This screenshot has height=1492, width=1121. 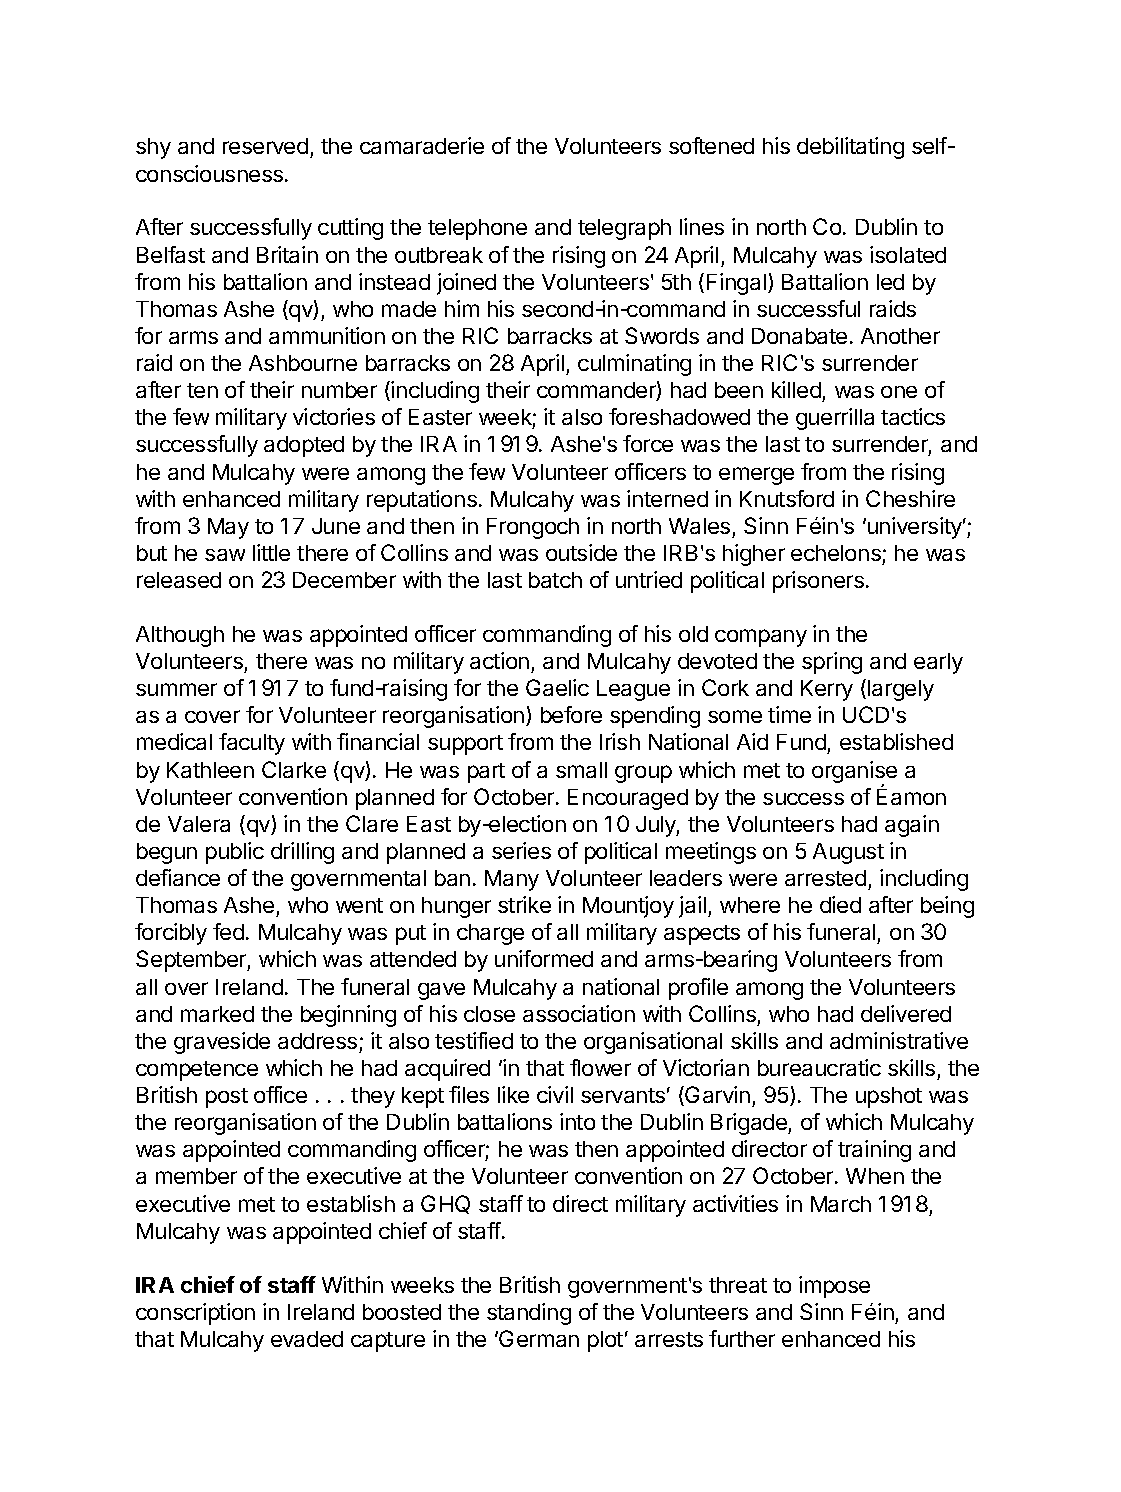 I want to click on post, so click(x=227, y=1098).
